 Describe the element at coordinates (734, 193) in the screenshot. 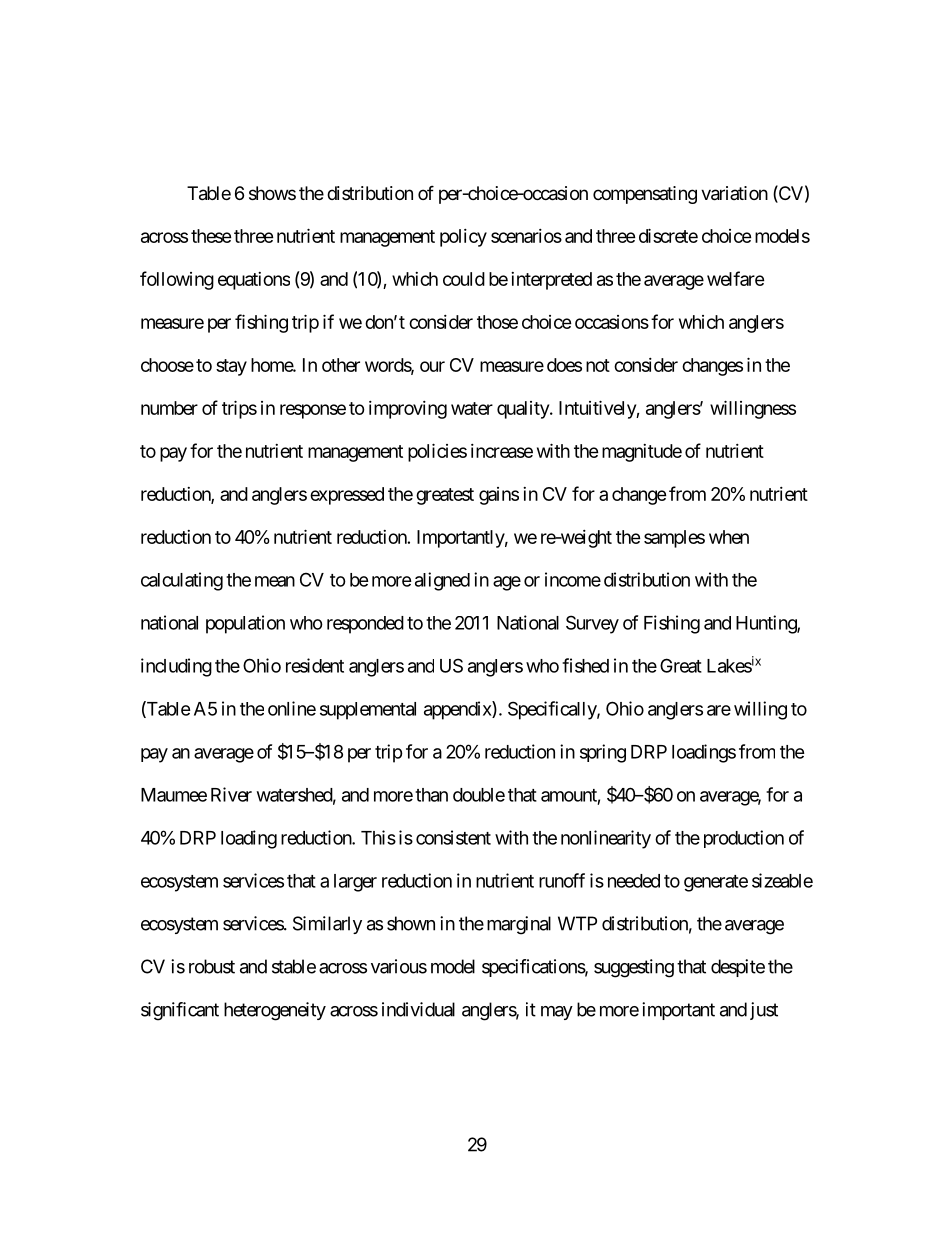

I see `variation` at that location.
